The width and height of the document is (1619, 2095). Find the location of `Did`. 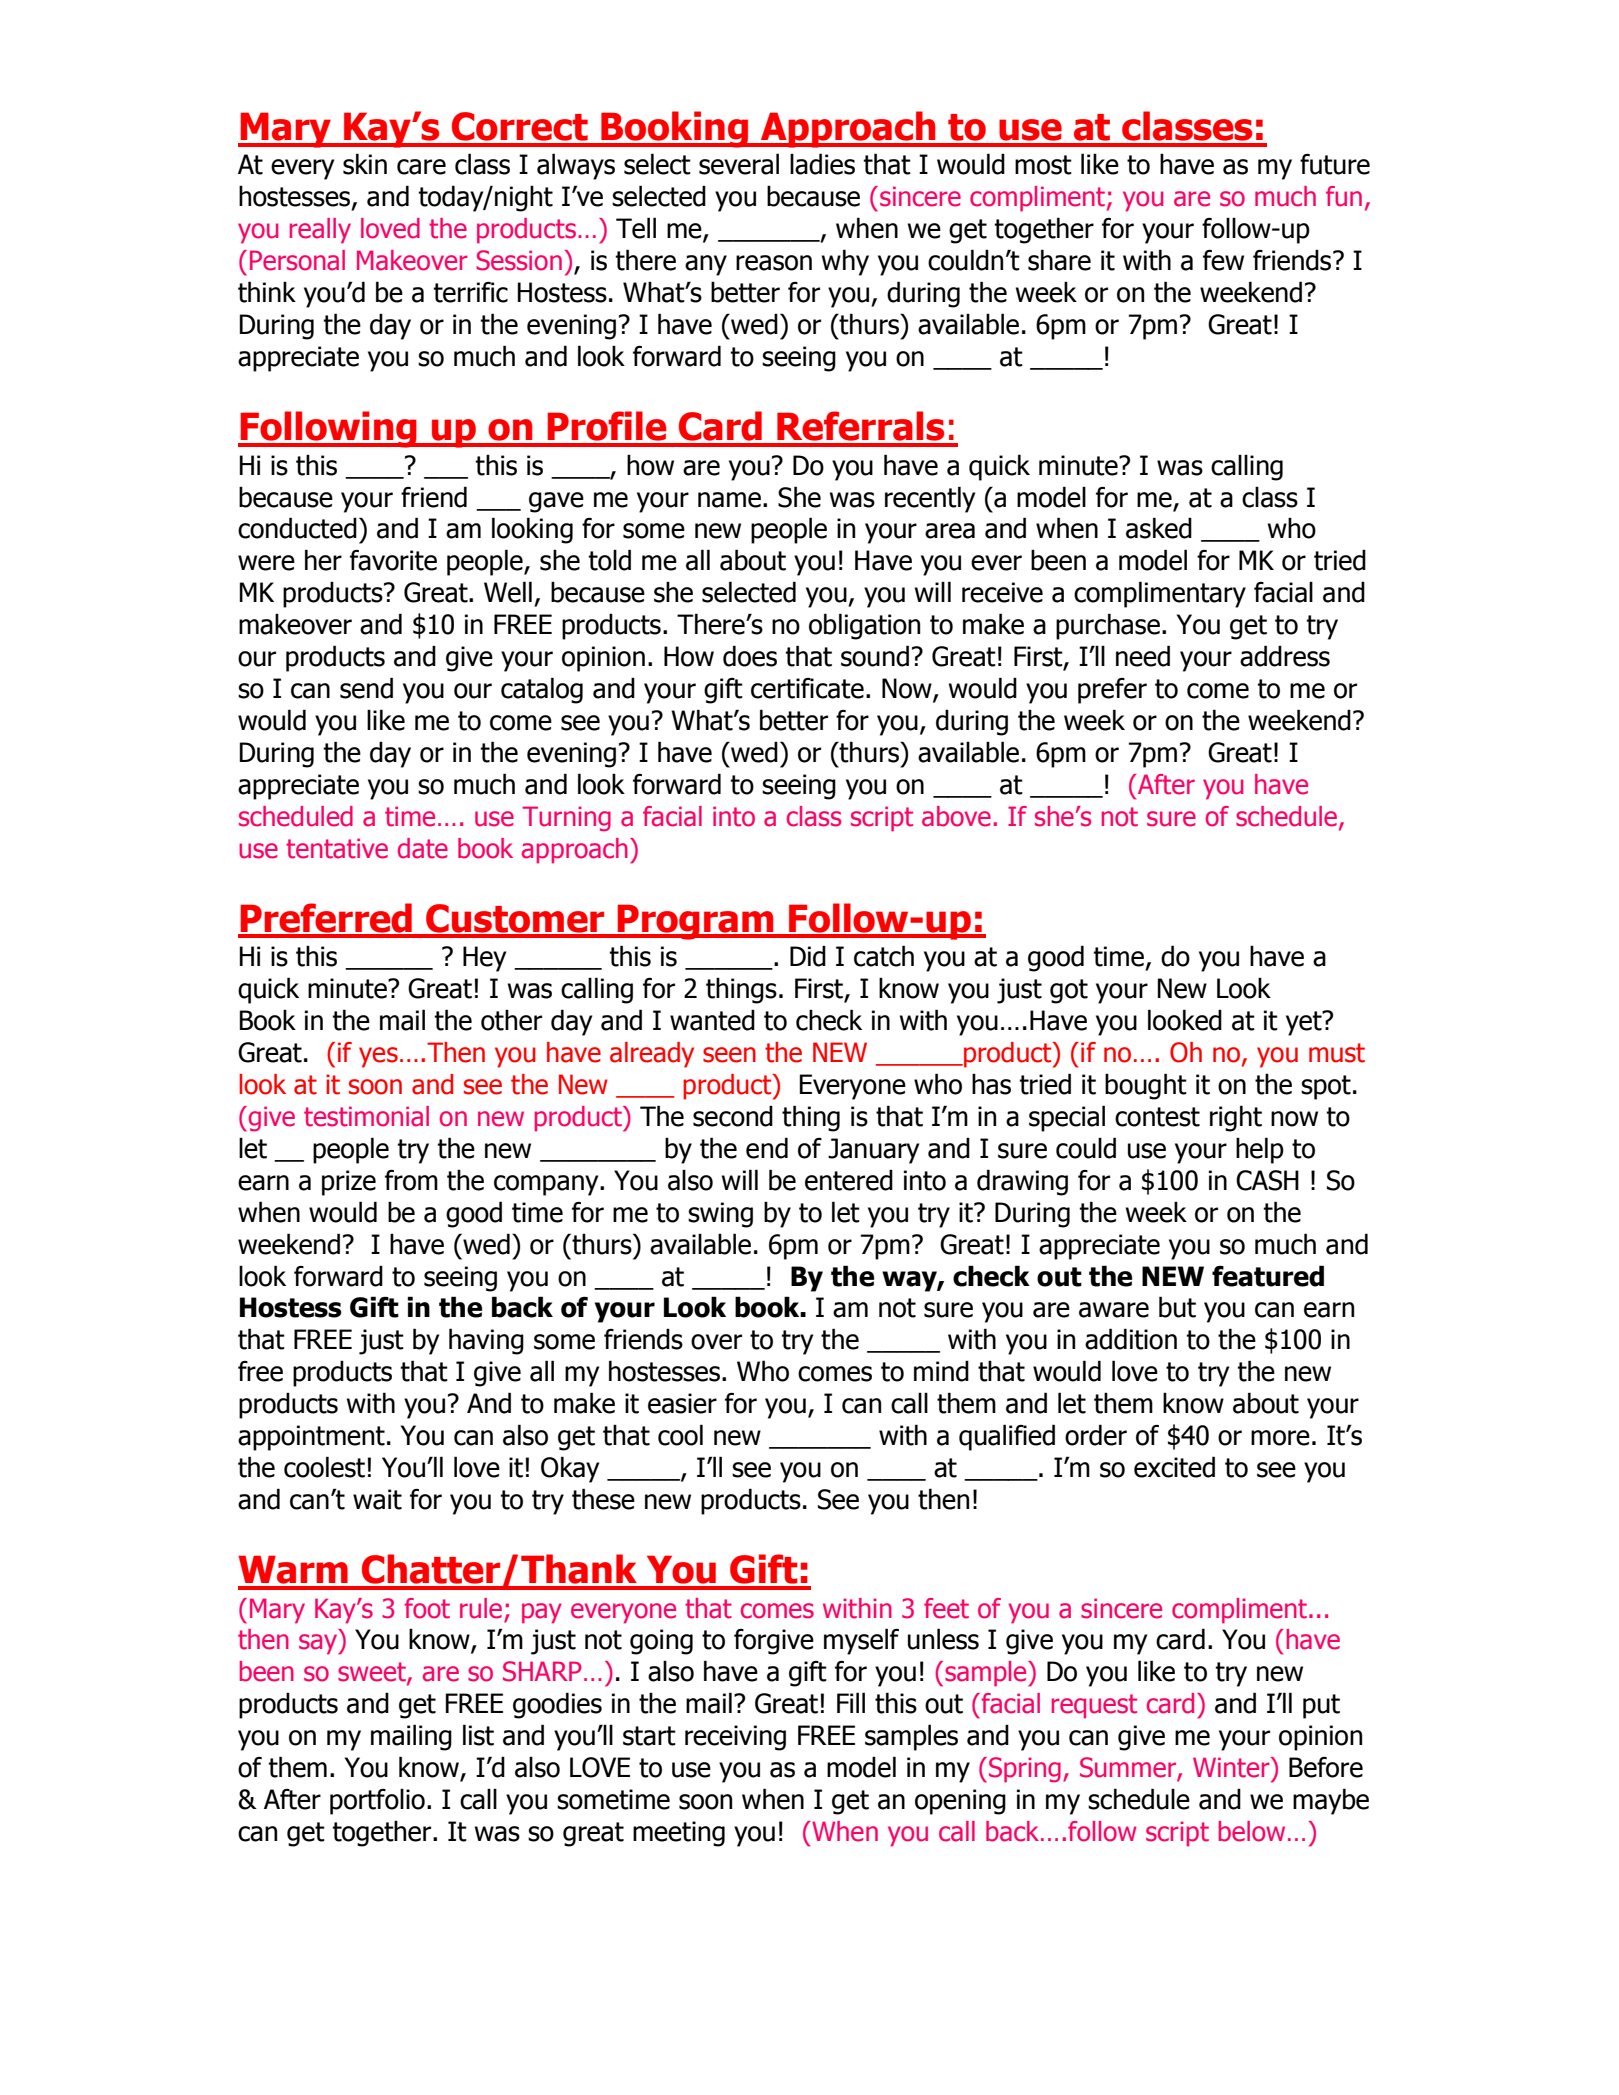

Did is located at coordinates (808, 956).
